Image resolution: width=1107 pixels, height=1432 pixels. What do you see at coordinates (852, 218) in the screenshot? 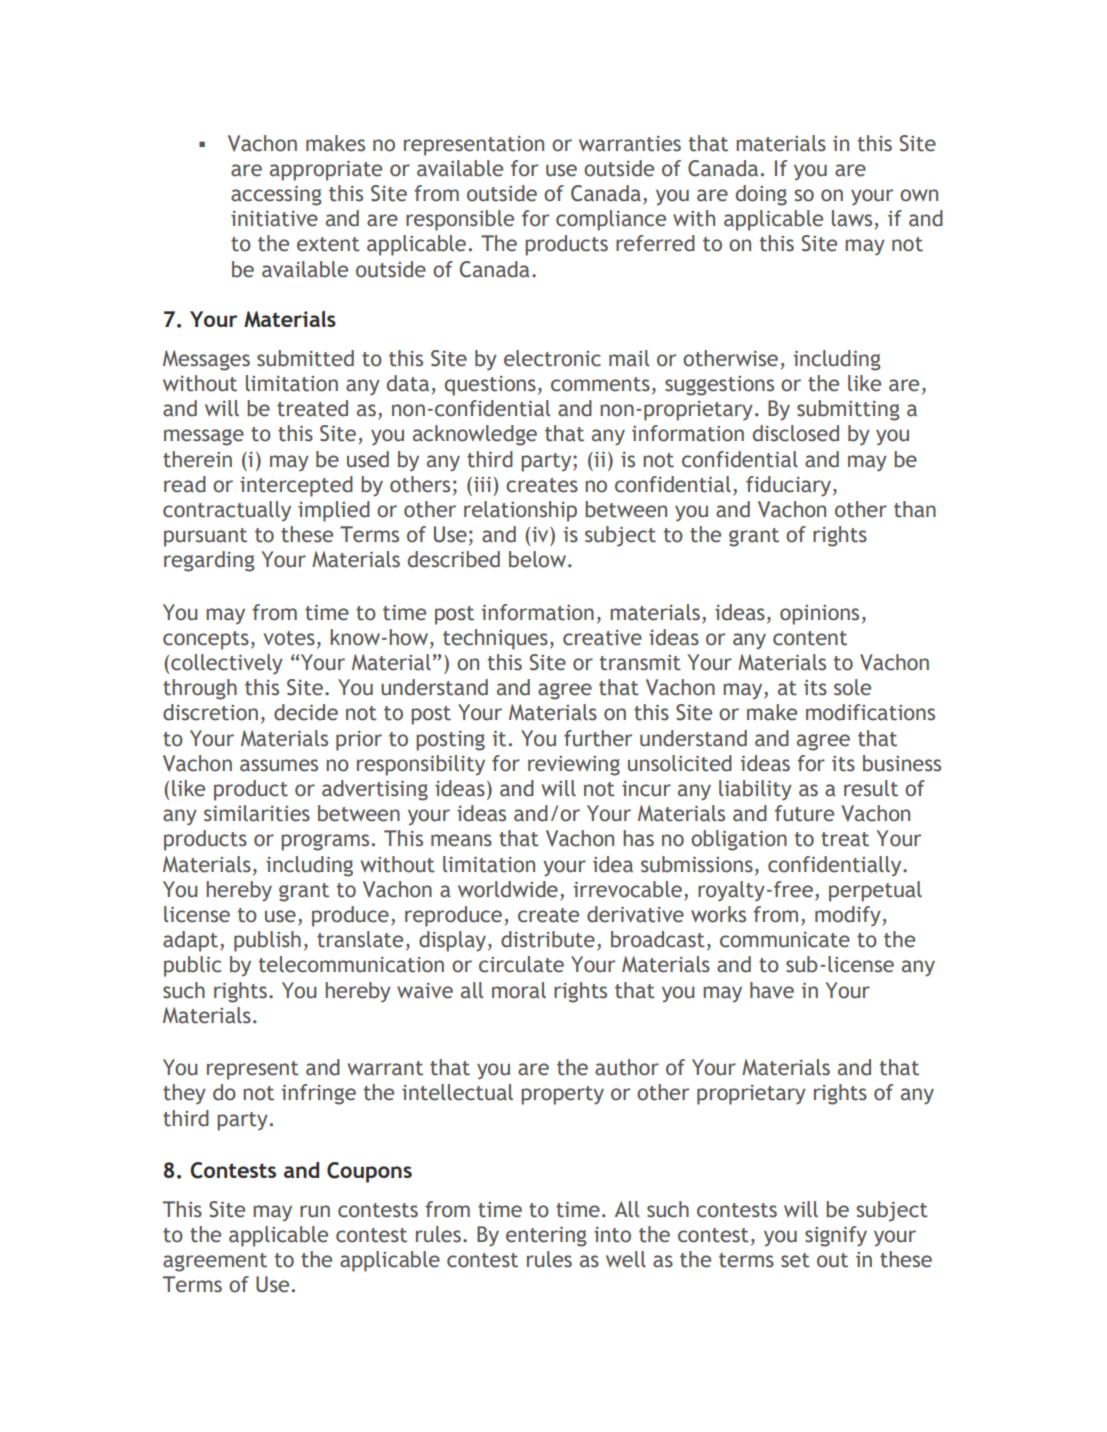
I see `laws` at bounding box center [852, 218].
